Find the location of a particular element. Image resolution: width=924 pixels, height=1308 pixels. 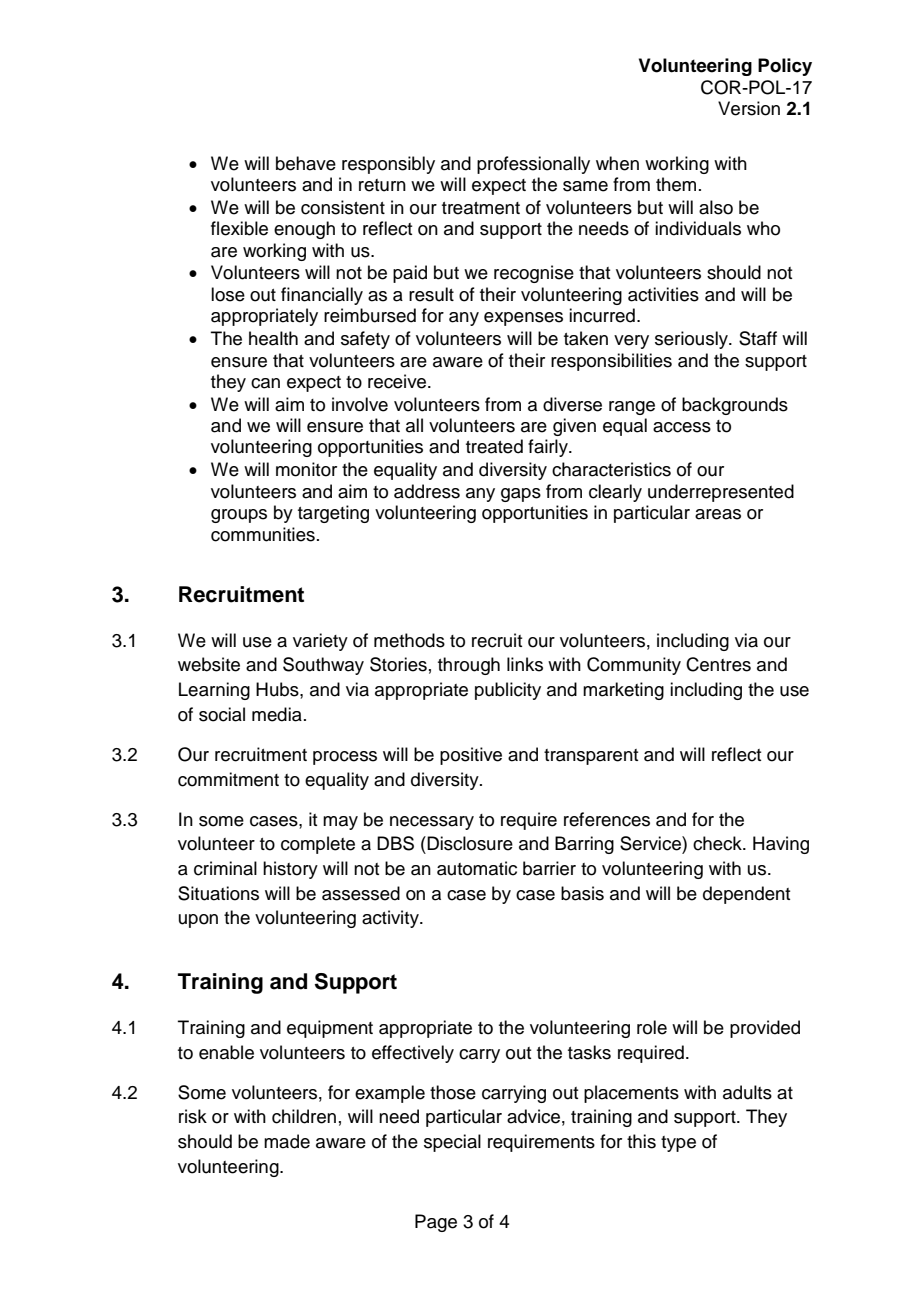

Disclosure is located at coordinates (469, 843).
